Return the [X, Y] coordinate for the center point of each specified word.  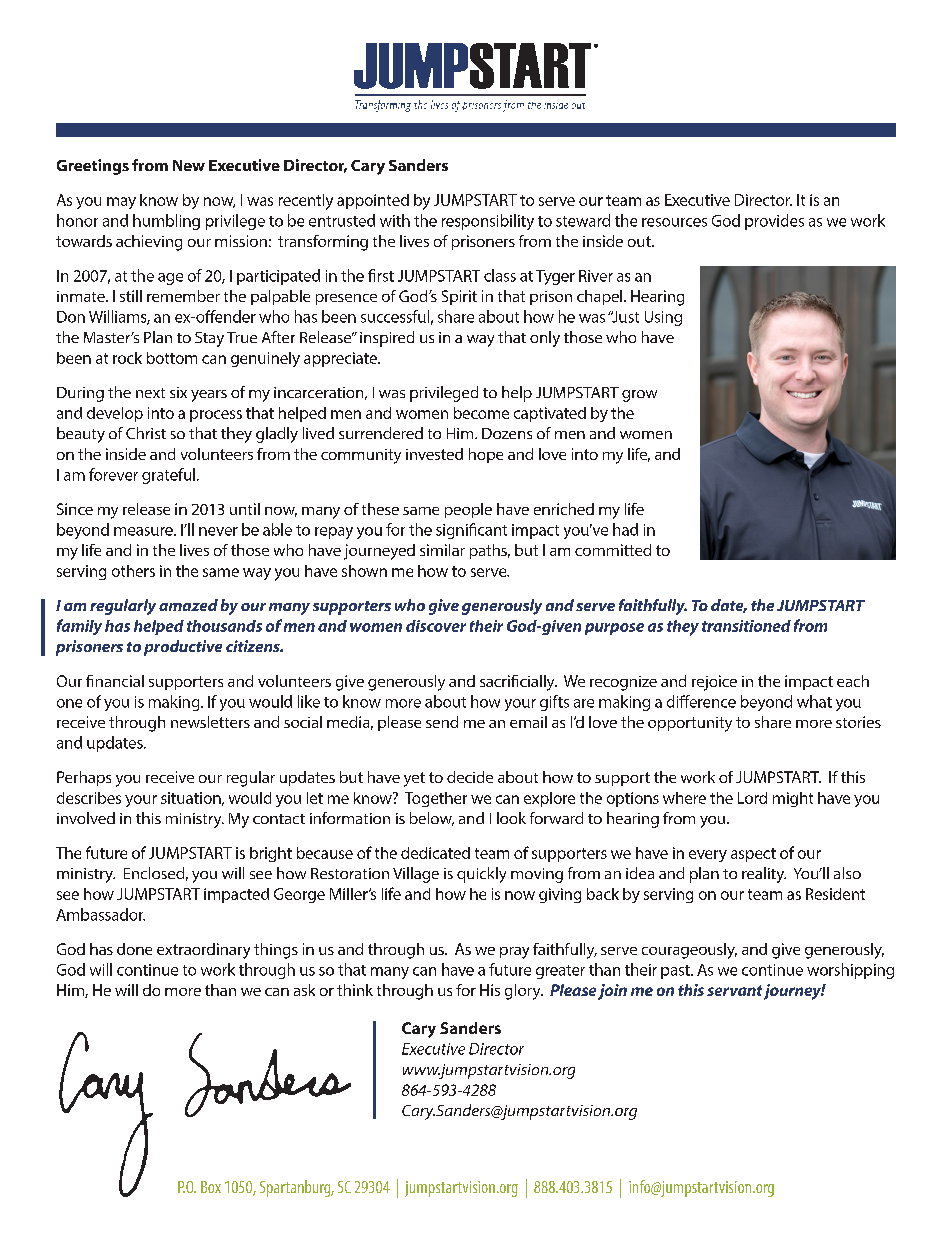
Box [211, 1187]
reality [764, 875]
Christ [146, 433]
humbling [166, 222]
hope [486, 455]
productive [183, 648]
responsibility [488, 222]
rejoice [714, 683]
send [442, 722]
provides [774, 222]
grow [639, 396]
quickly [481, 875]
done [134, 949]
